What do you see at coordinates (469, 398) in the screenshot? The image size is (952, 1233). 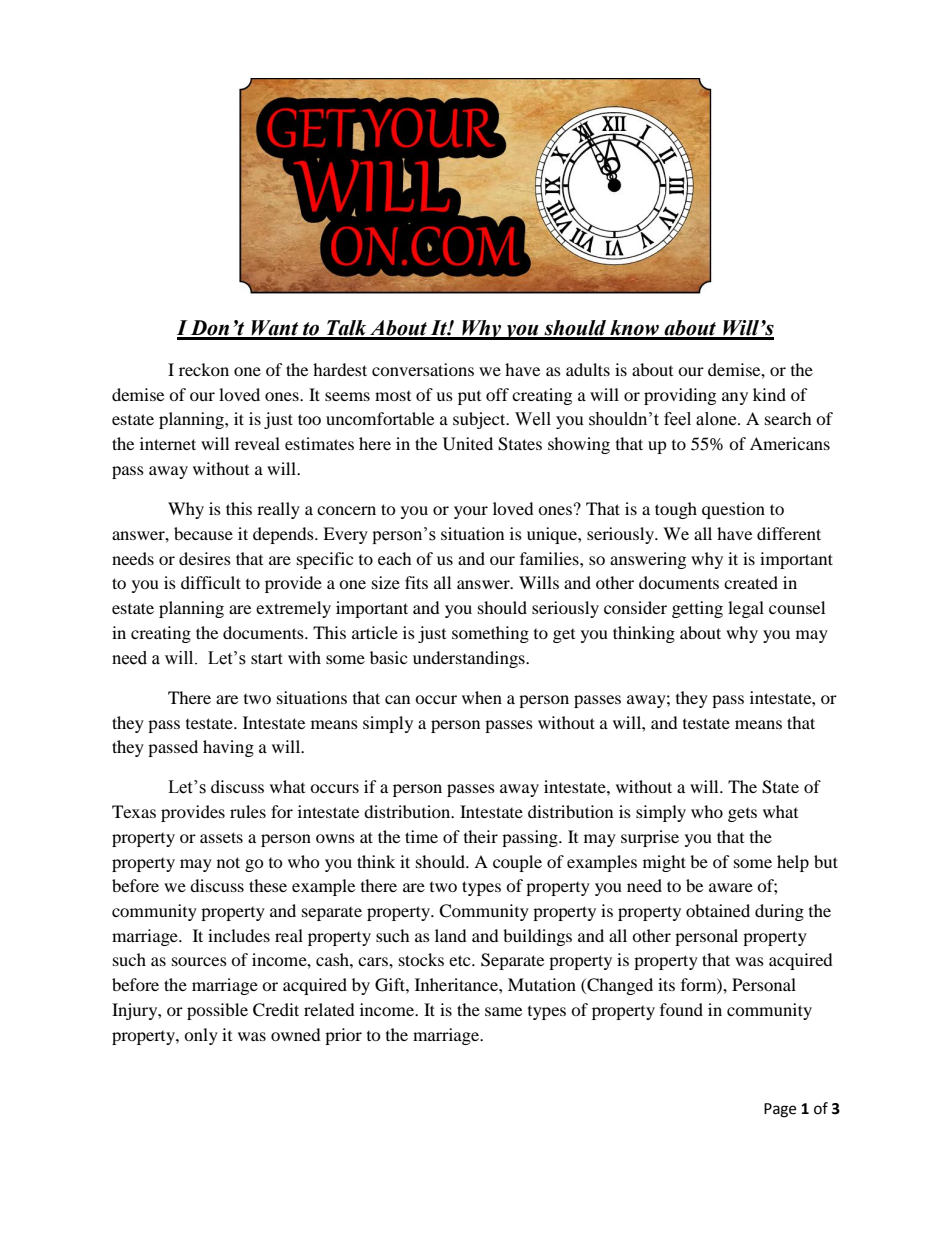 I see `put` at bounding box center [469, 398].
